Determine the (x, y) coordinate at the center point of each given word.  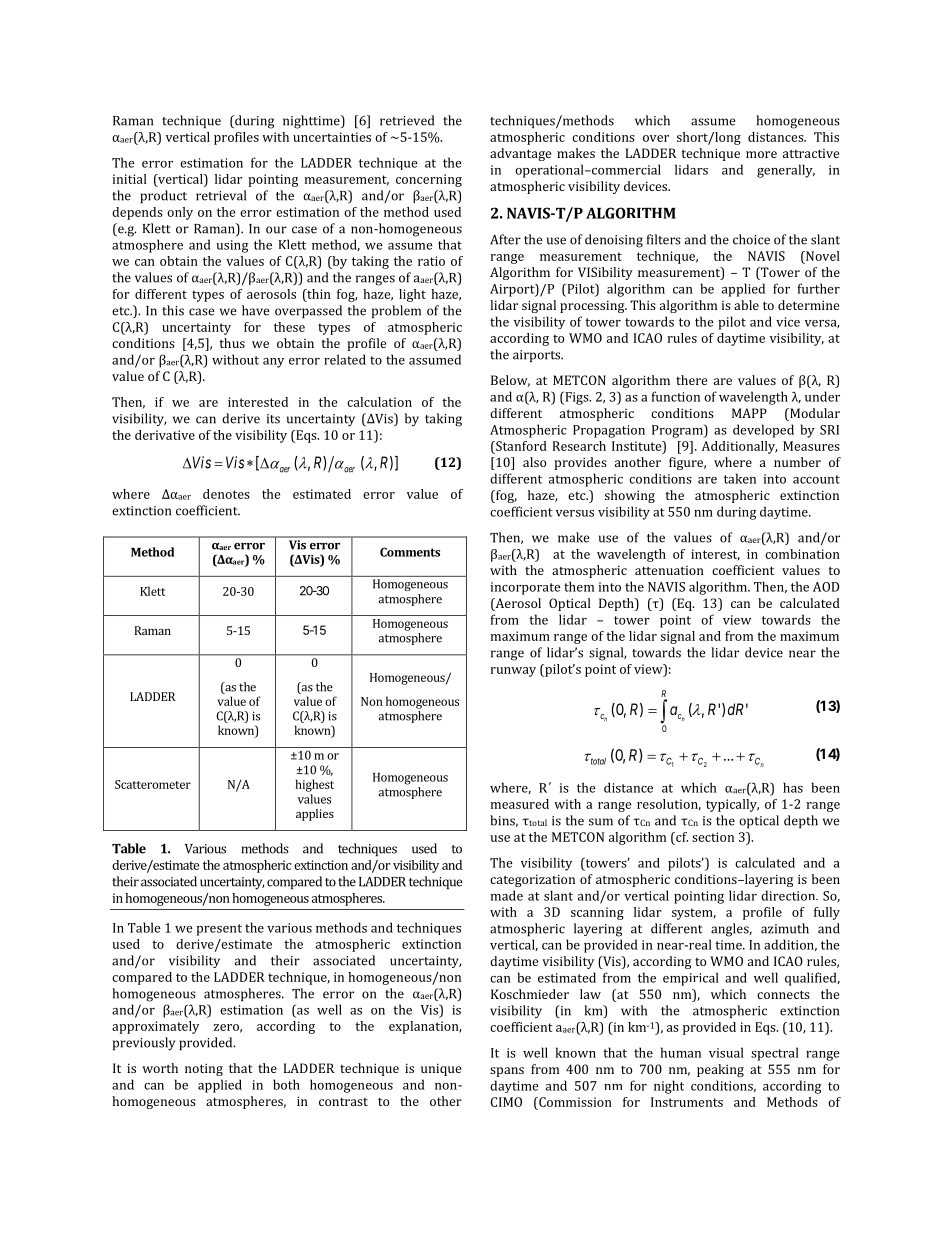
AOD (826, 587)
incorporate (526, 588)
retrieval (221, 195)
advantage (520, 154)
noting (204, 1069)
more (761, 154)
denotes (226, 494)
